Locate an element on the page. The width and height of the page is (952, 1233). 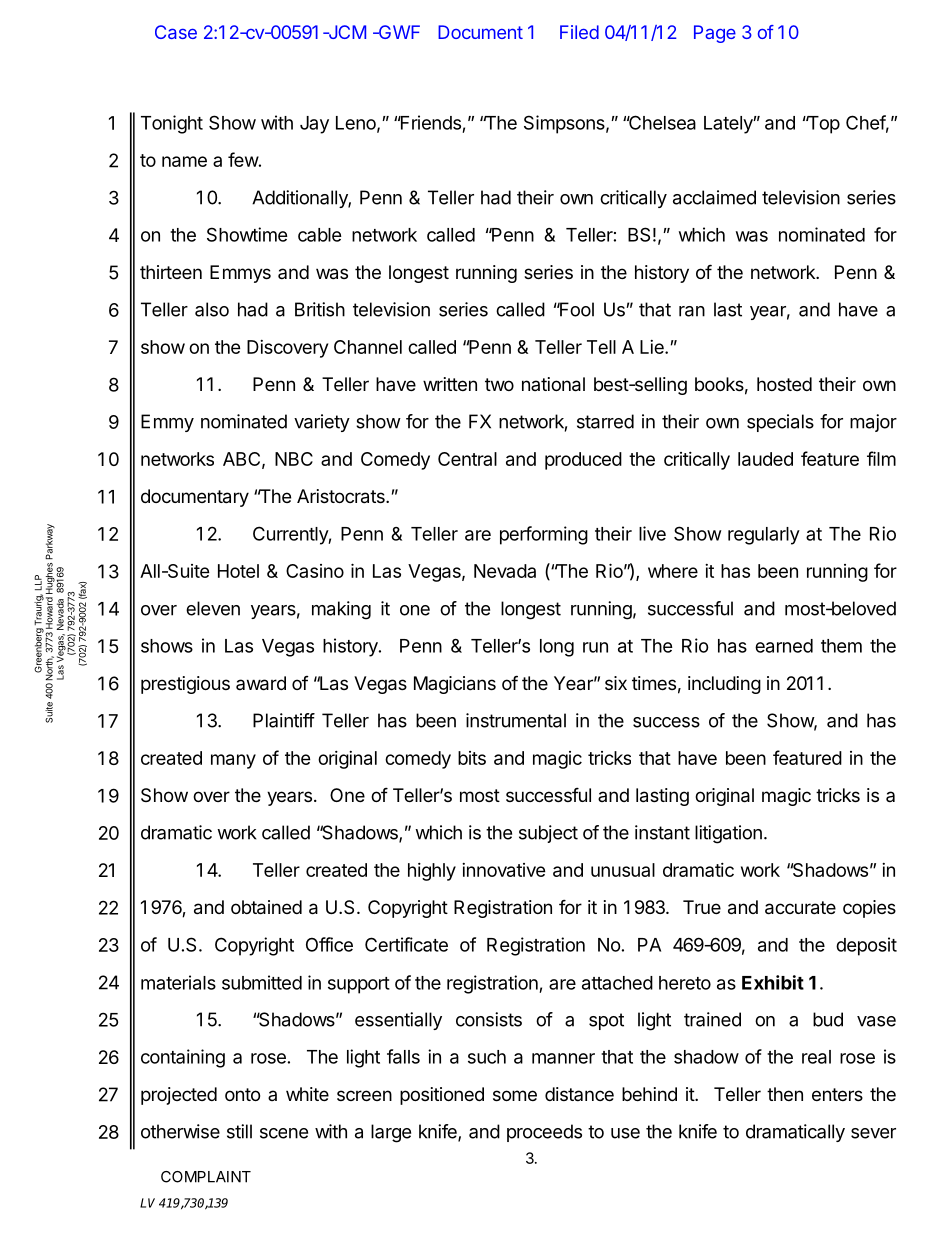
bits is located at coordinates (472, 758).
